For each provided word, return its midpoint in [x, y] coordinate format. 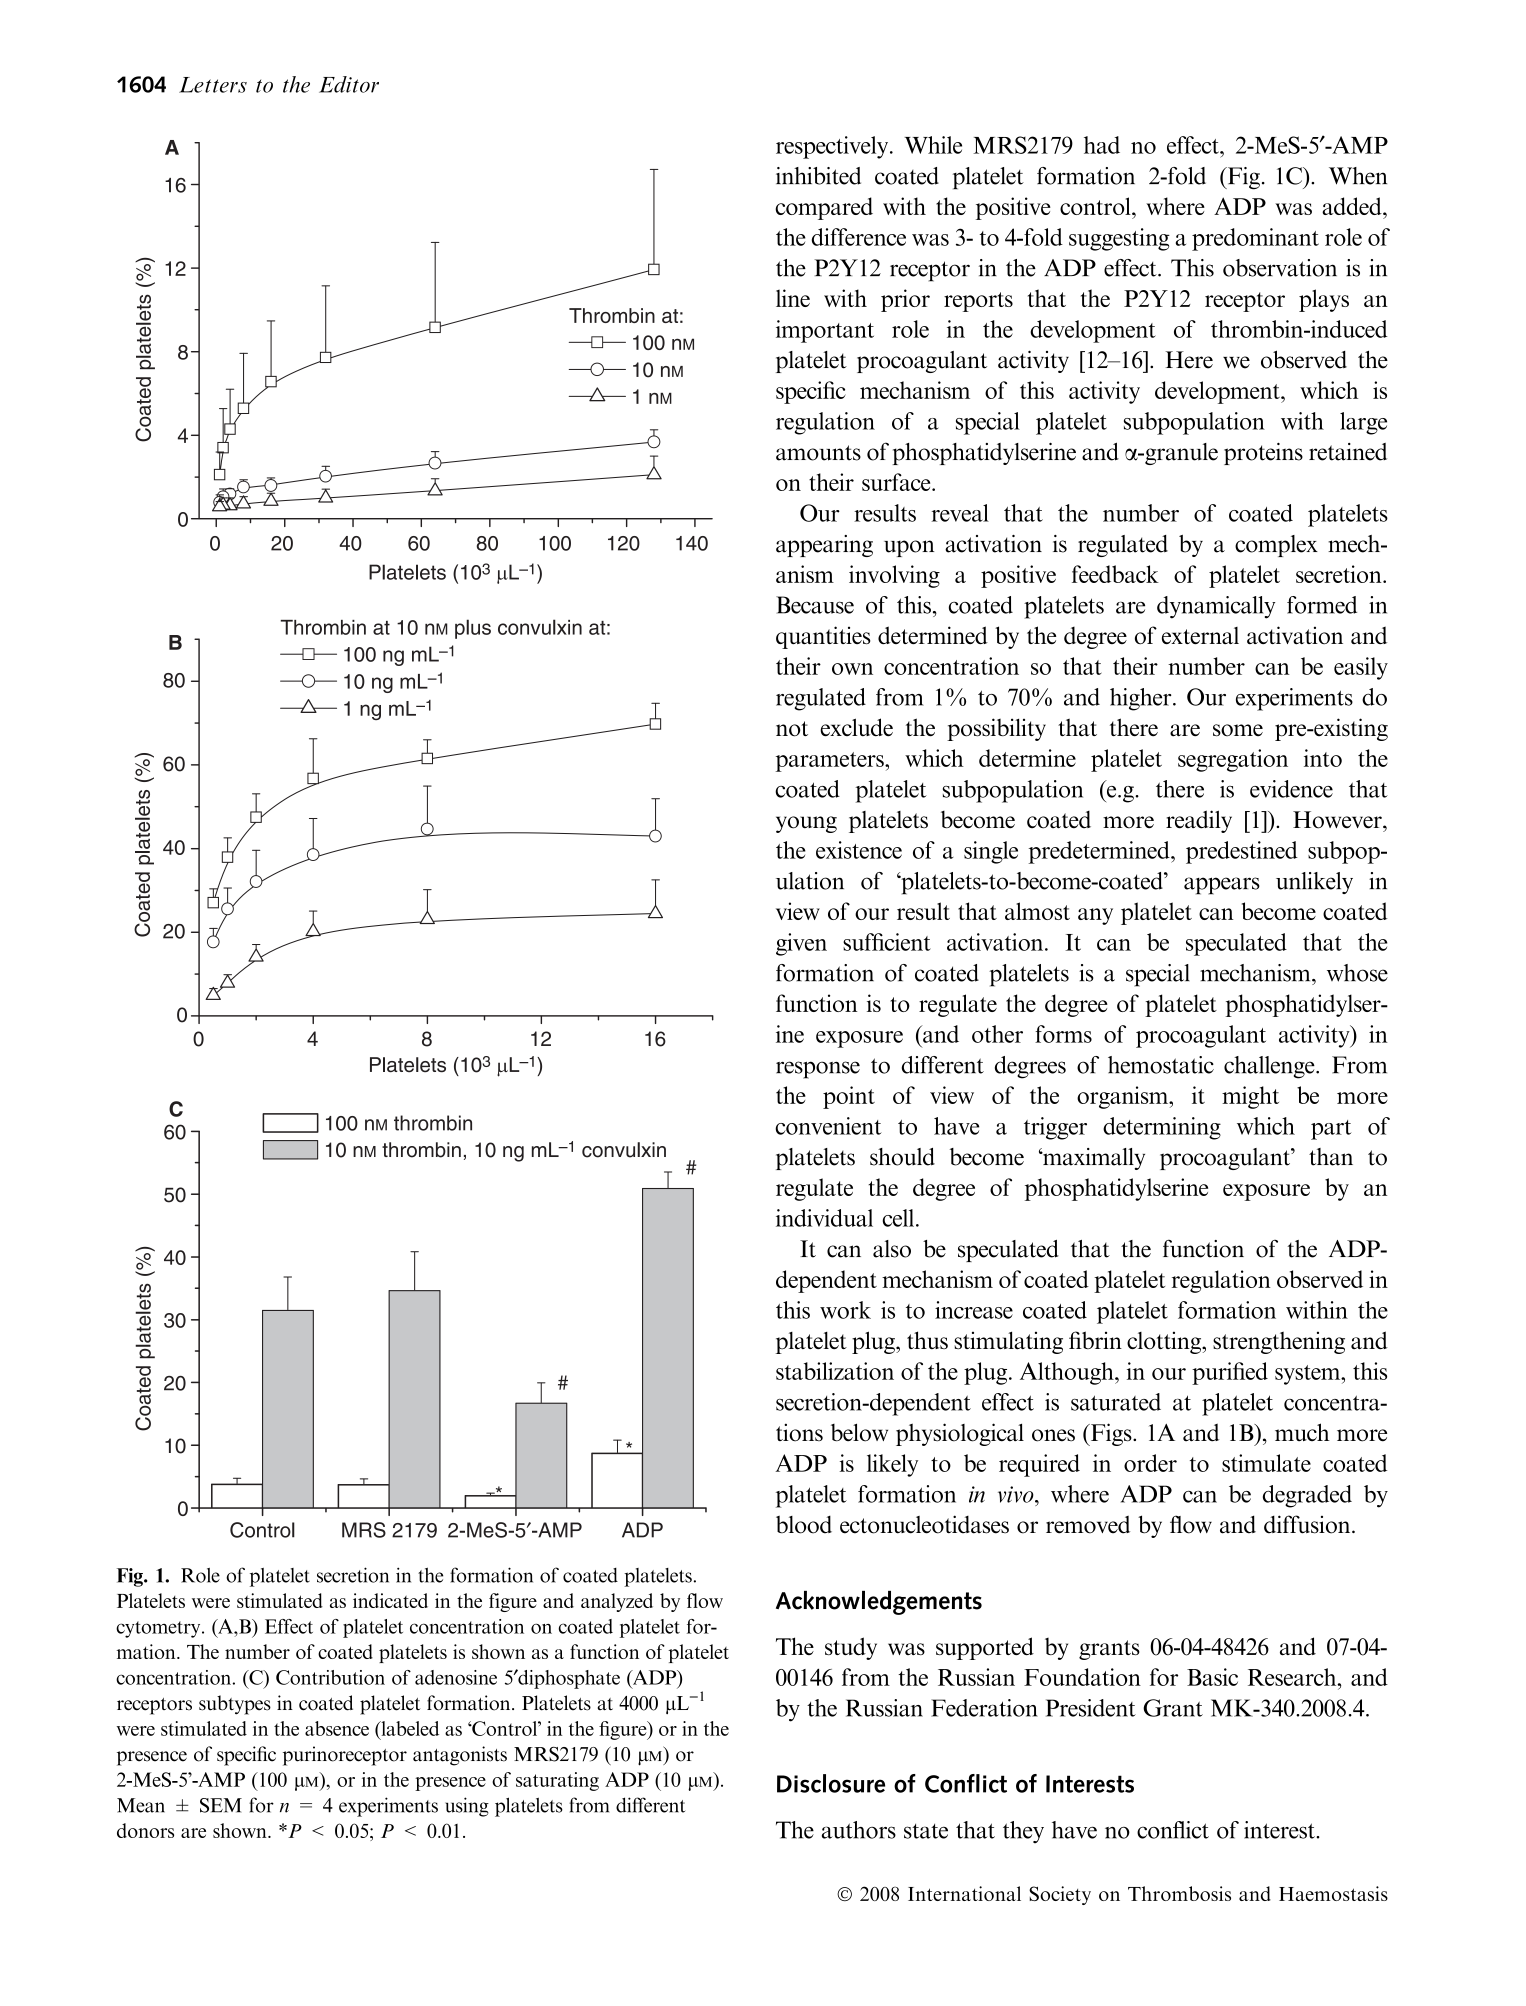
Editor [349, 84]
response [818, 1070]
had [1102, 145]
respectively [833, 147]
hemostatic [1161, 1065]
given [801, 944]
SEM [221, 1805]
